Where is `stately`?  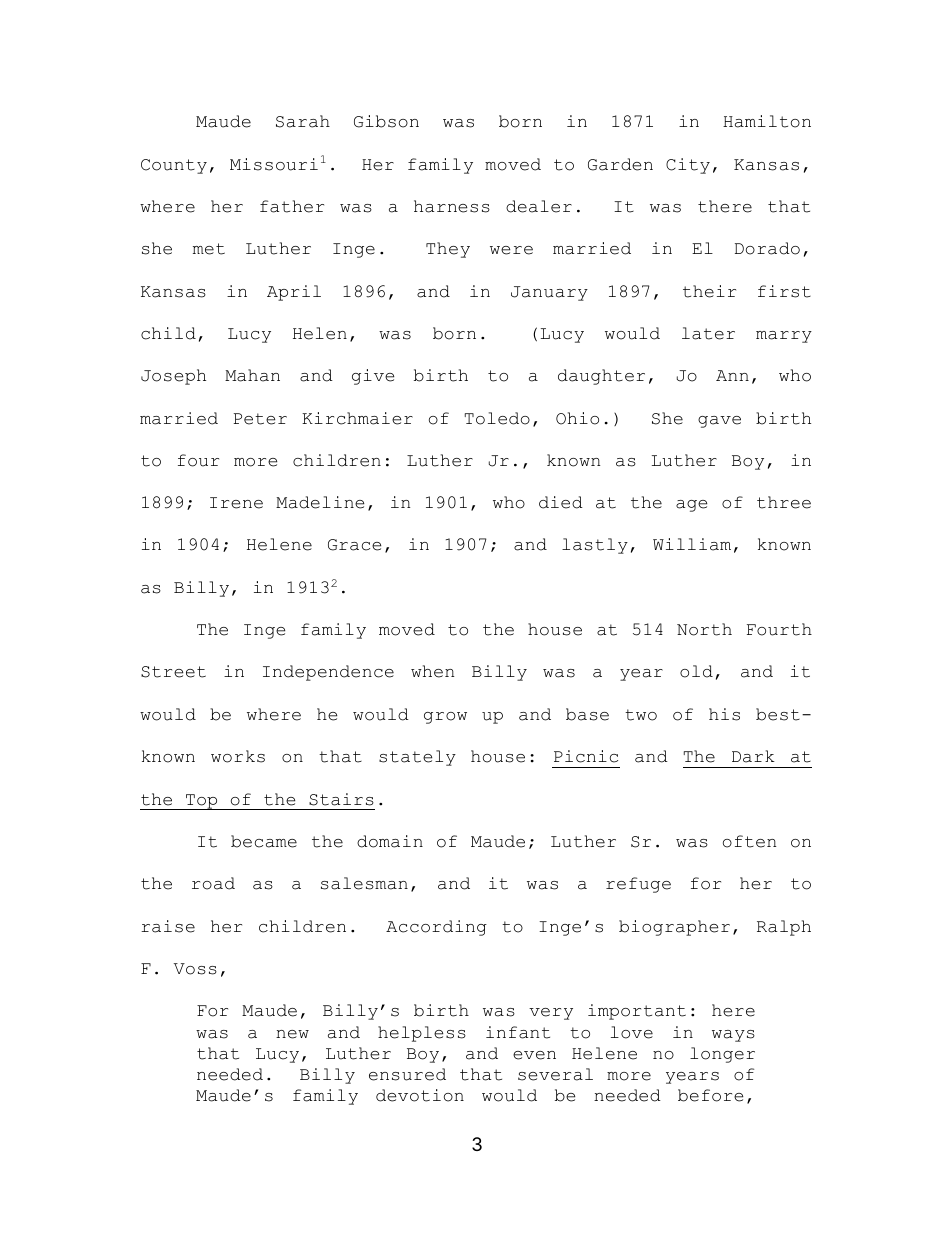
stately is located at coordinates (417, 758).
